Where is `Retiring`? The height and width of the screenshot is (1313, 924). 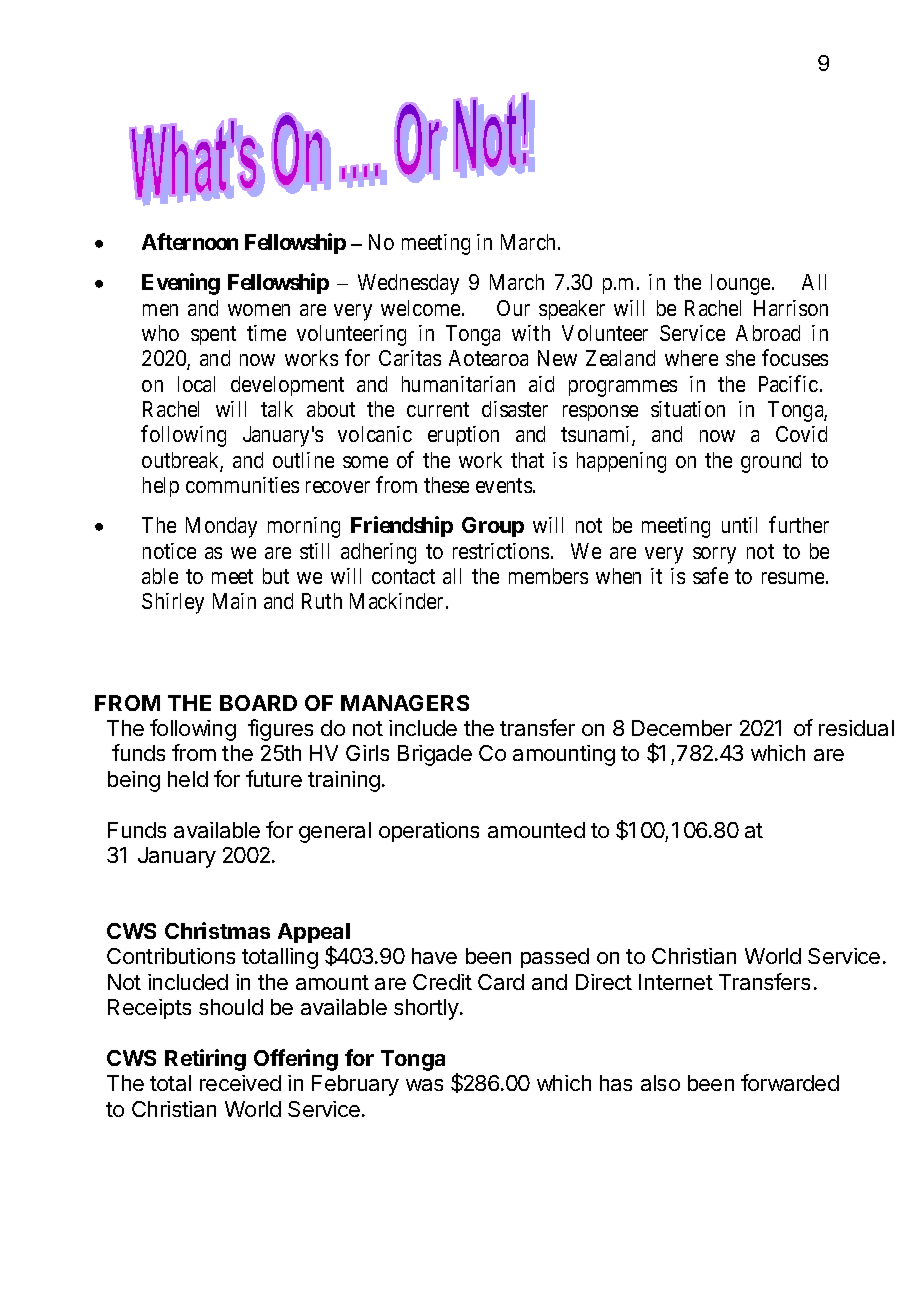
Retiring is located at coordinates (205, 1060).
